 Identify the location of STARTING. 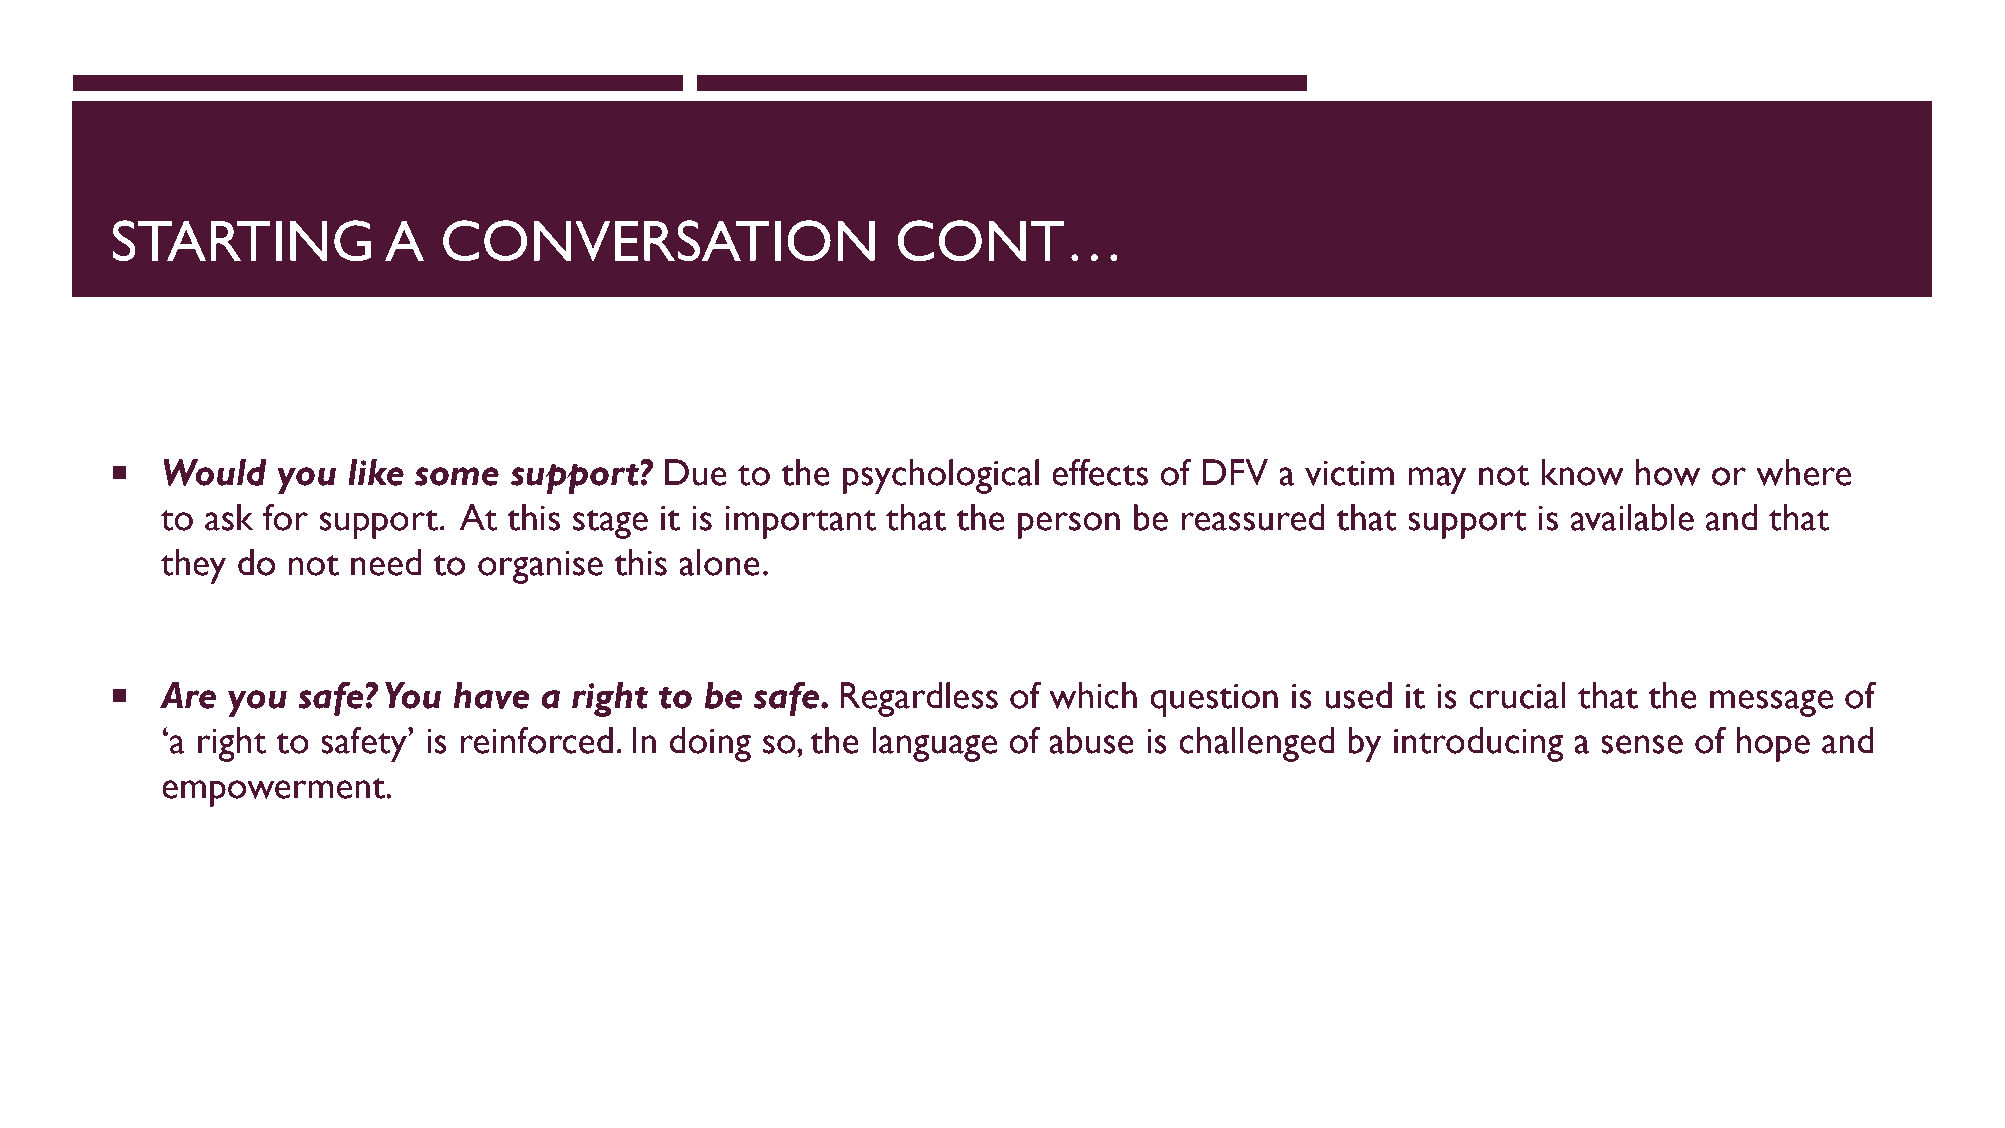
(242, 240).
